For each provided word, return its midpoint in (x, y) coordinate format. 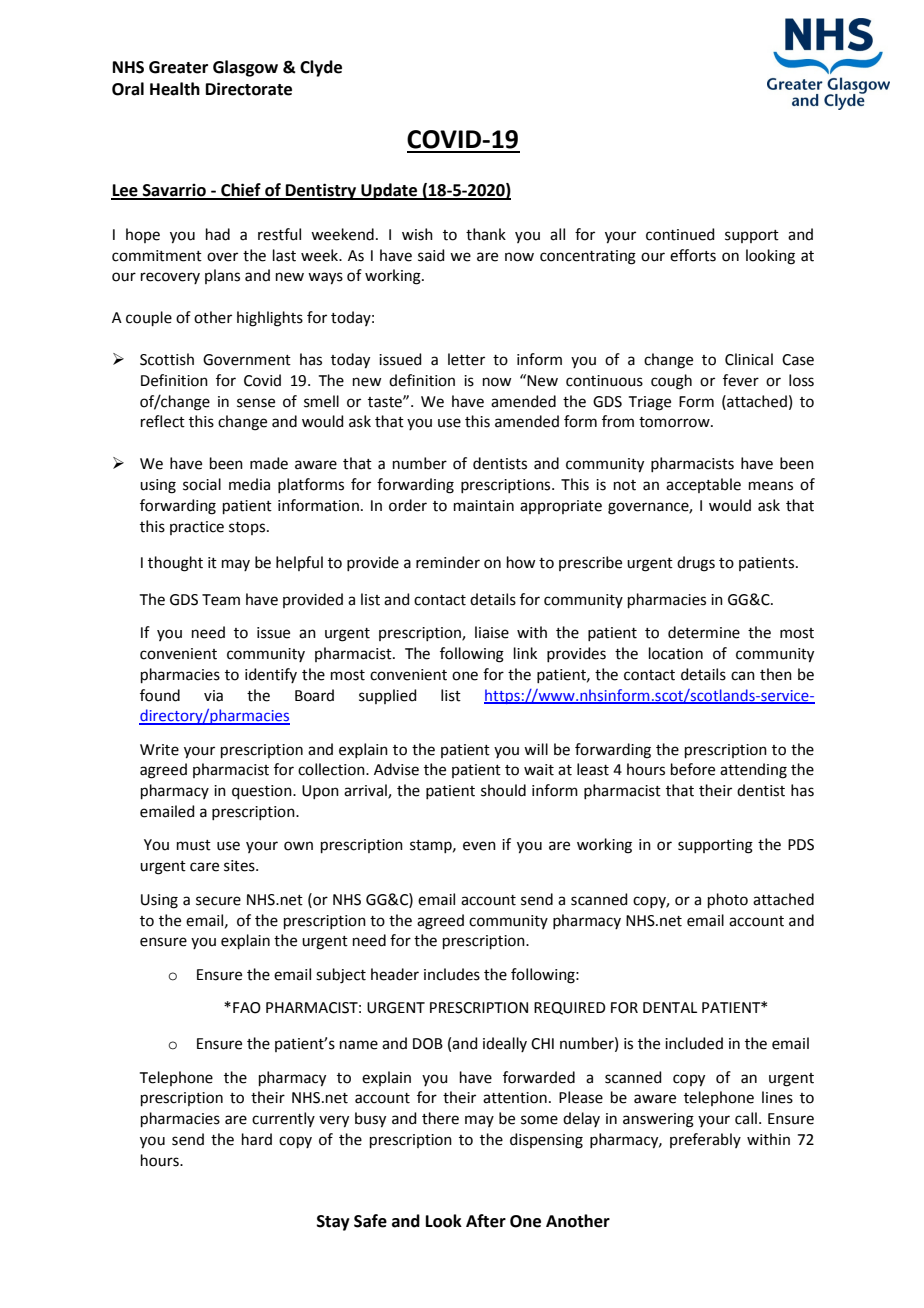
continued (680, 234)
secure (218, 901)
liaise (492, 632)
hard (257, 1139)
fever (741, 380)
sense (256, 403)
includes (452, 974)
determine (704, 632)
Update (389, 191)
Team (221, 600)
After (486, 1221)
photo (728, 900)
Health (175, 89)
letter (466, 359)
